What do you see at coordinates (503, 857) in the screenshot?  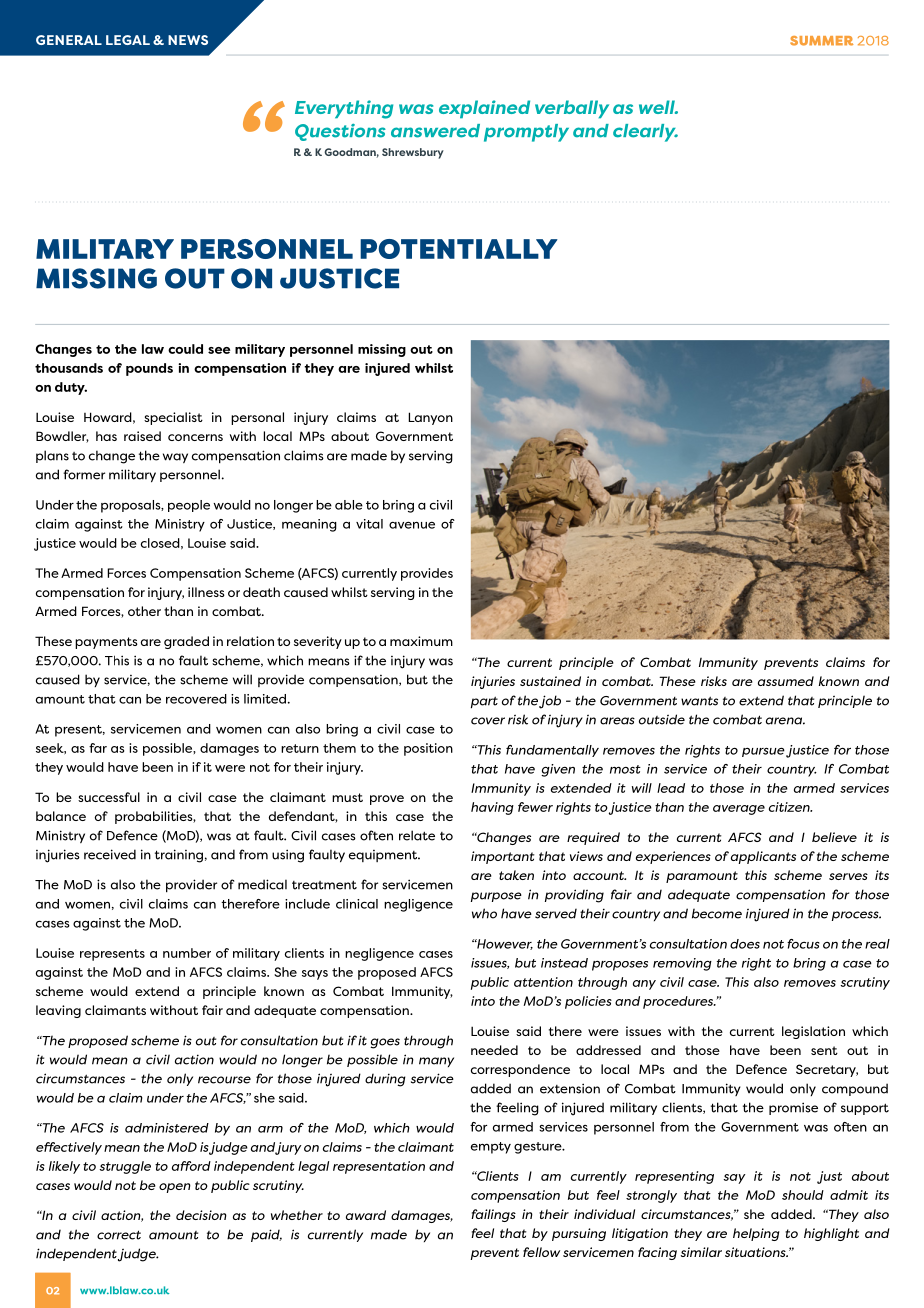 I see `important` at bounding box center [503, 857].
